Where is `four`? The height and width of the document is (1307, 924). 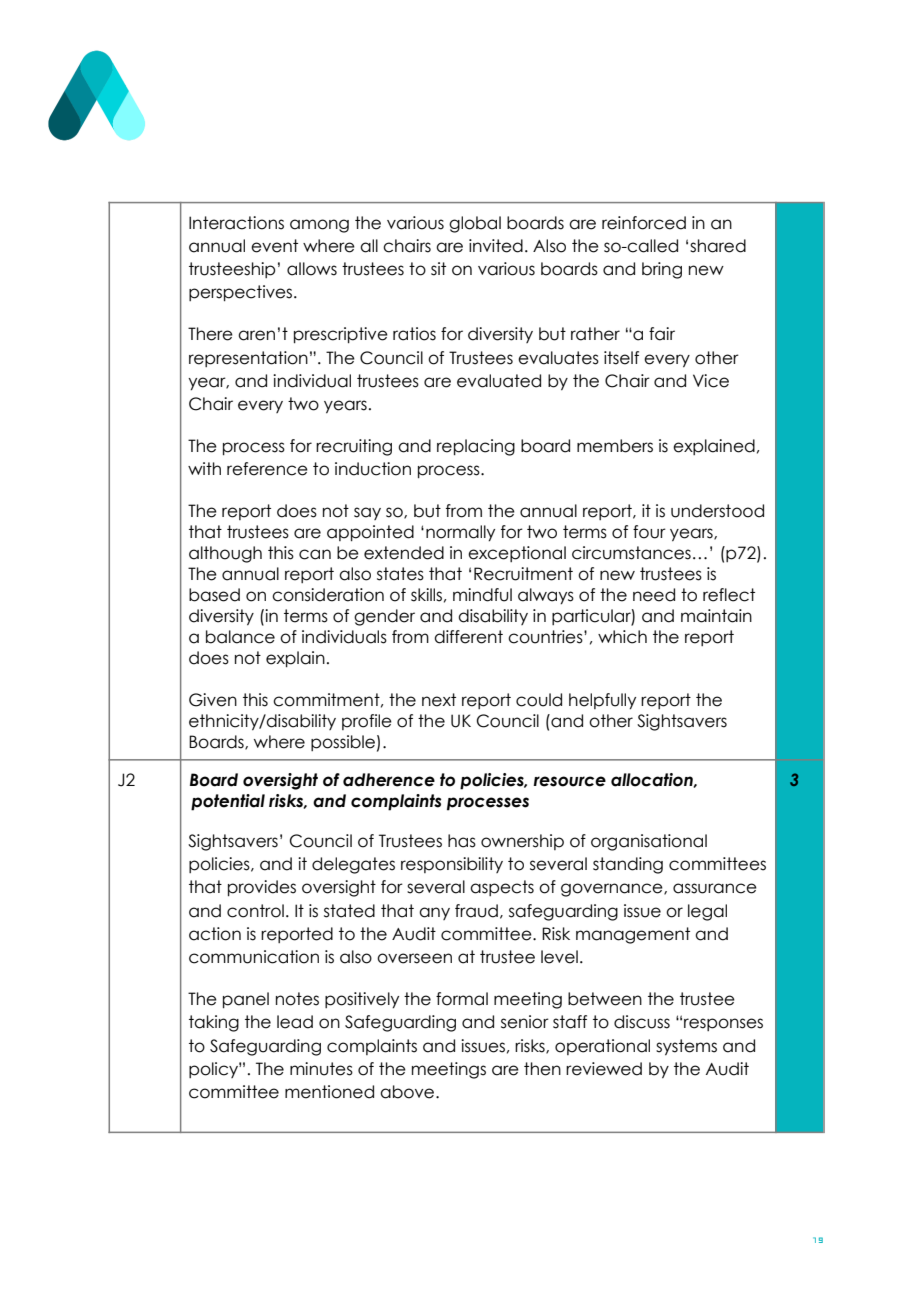 four is located at coordinates (649, 532).
